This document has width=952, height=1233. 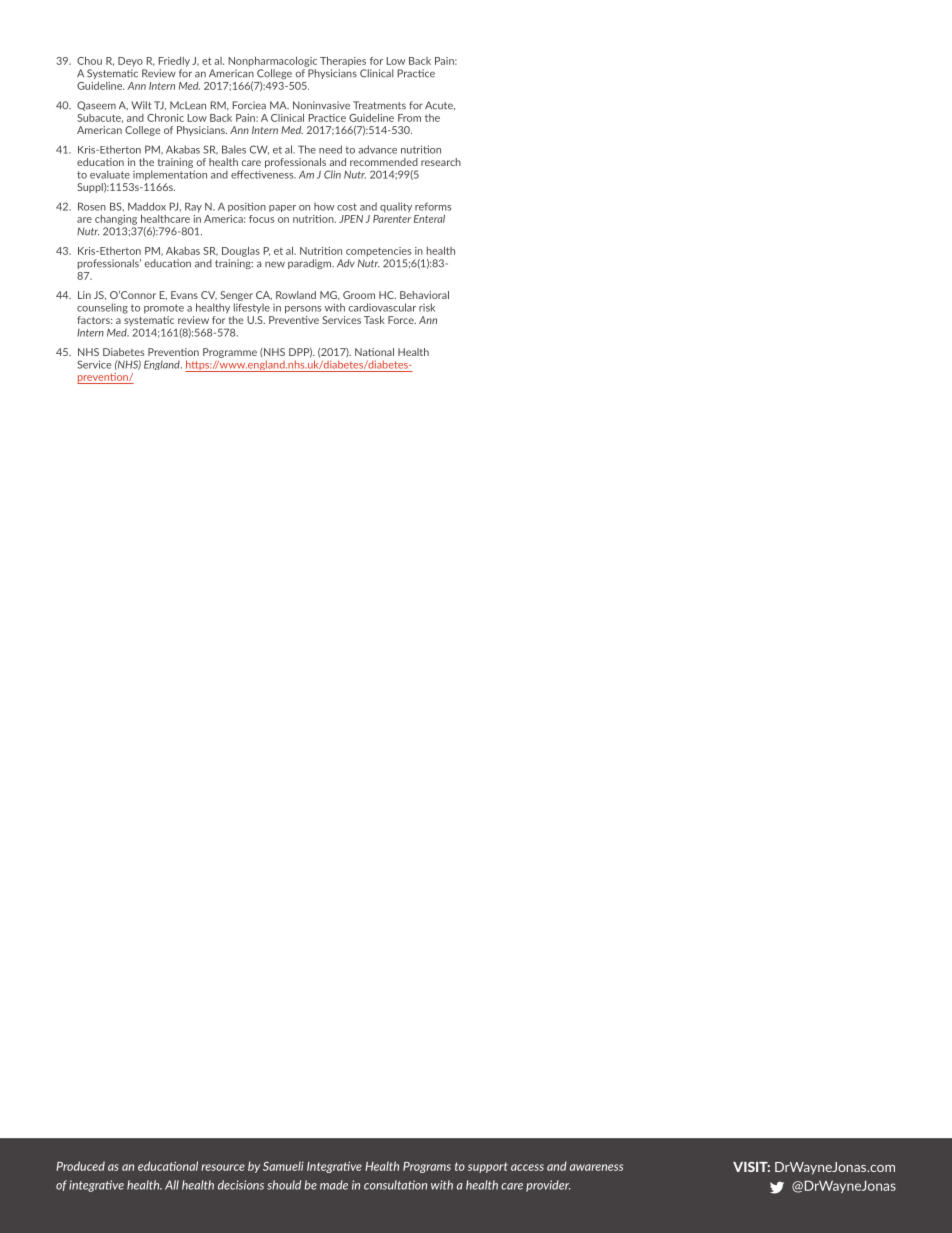 What do you see at coordinates (230, 353) in the document?
I see `Programme` at bounding box center [230, 353].
